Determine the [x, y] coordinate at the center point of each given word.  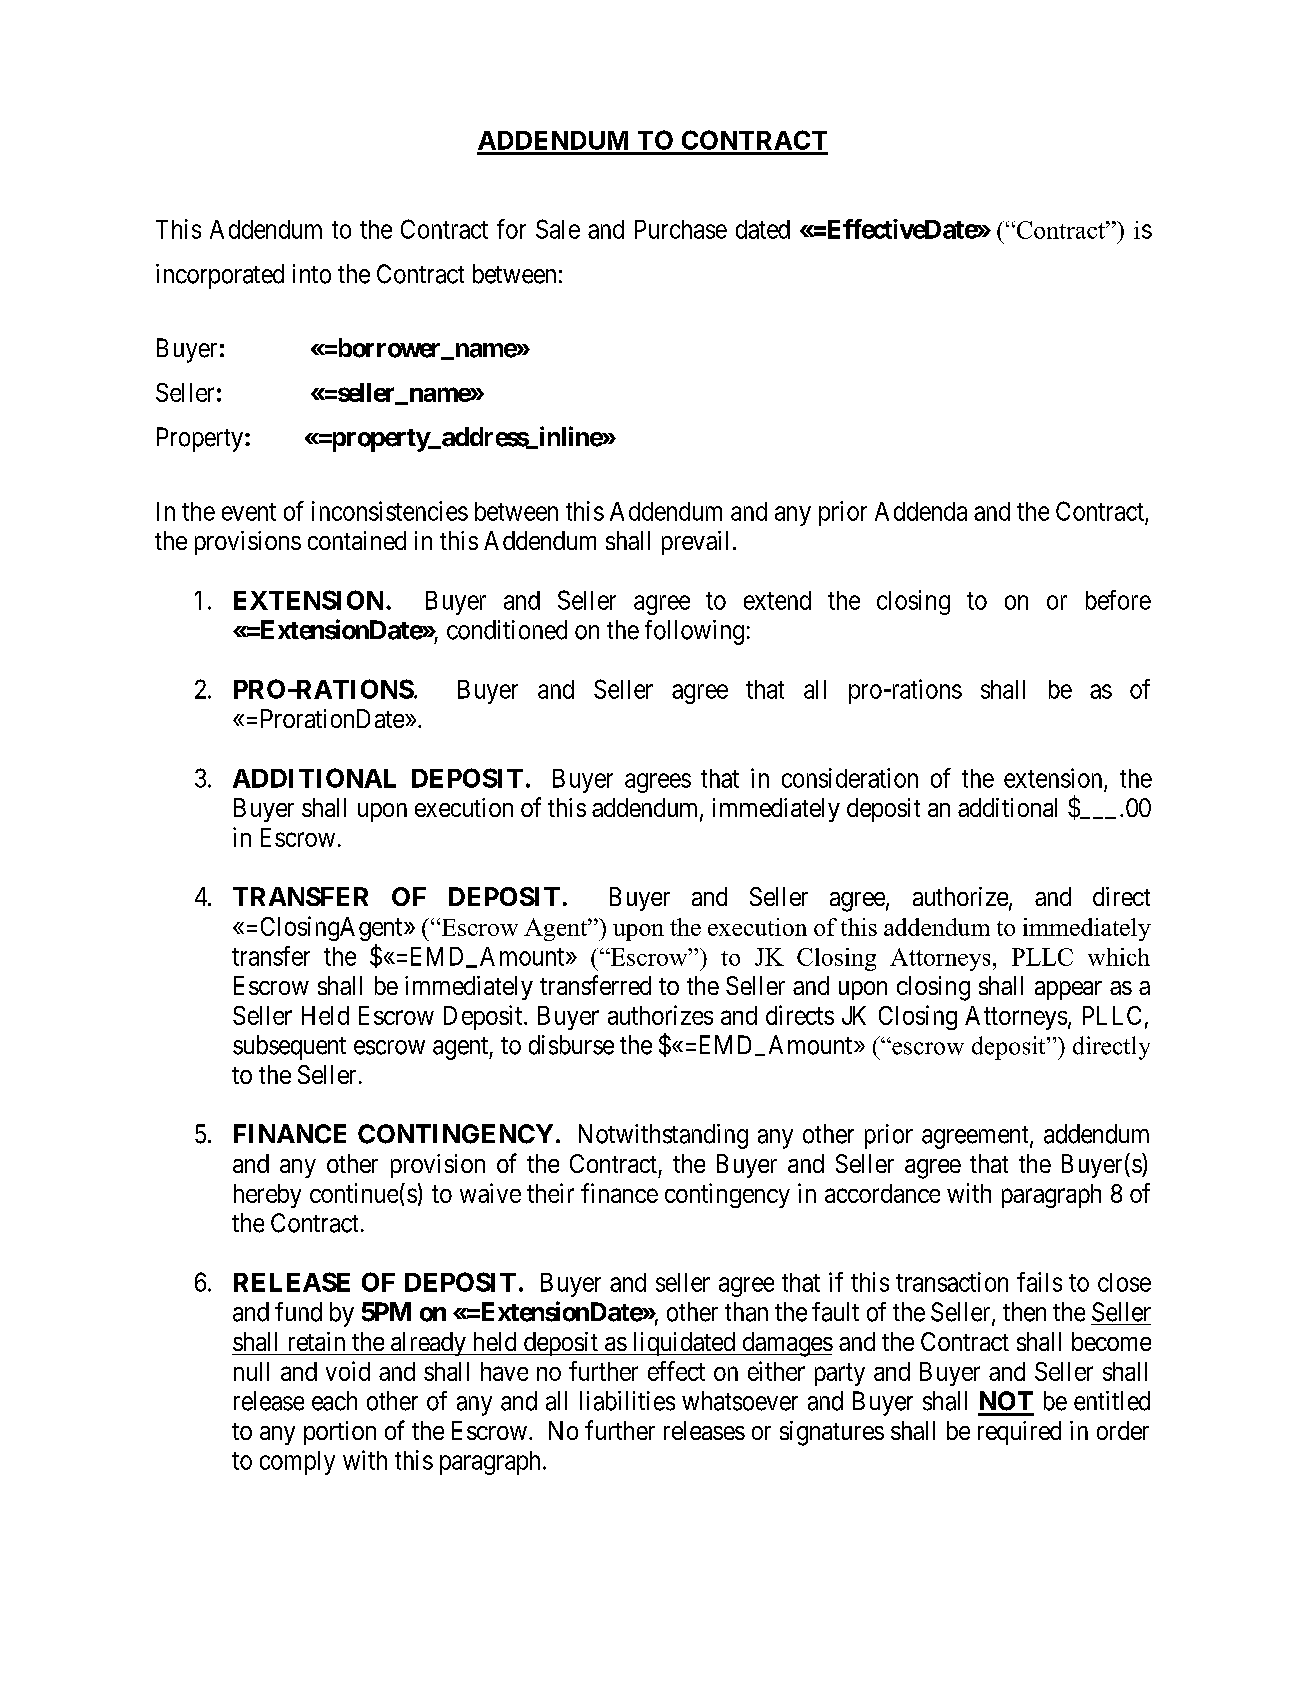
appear [1068, 990]
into [312, 274]
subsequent [289, 1047]
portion [340, 1433]
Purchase [681, 229]
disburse [571, 1045]
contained [357, 540]
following [694, 632]
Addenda [921, 511]
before [1118, 600]
